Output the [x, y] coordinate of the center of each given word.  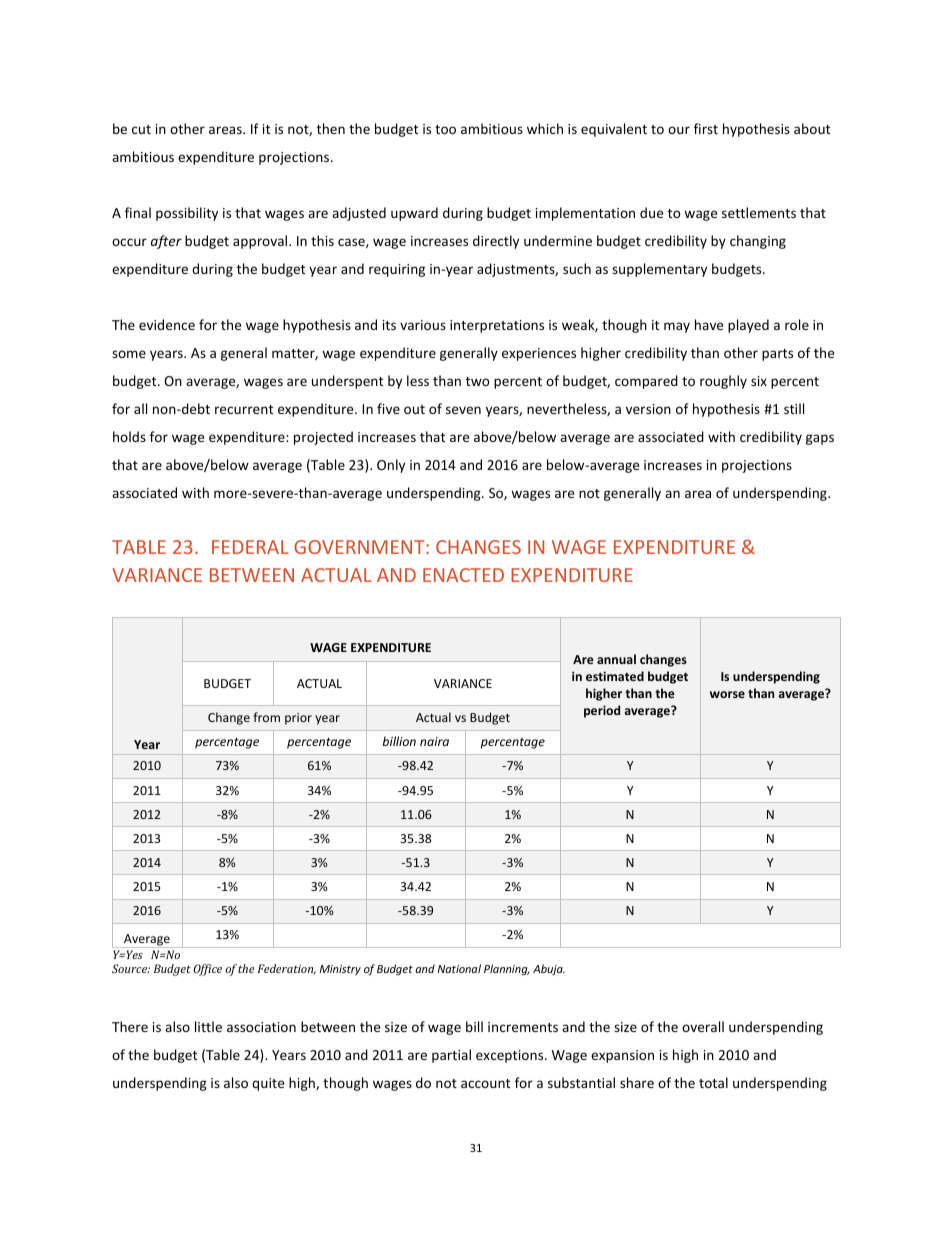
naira [434, 741]
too [445, 129]
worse [727, 694]
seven [463, 410]
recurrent [244, 409]
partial [451, 1056]
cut [141, 129]
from [266, 717]
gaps [820, 439]
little [208, 1026]
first [706, 128]
